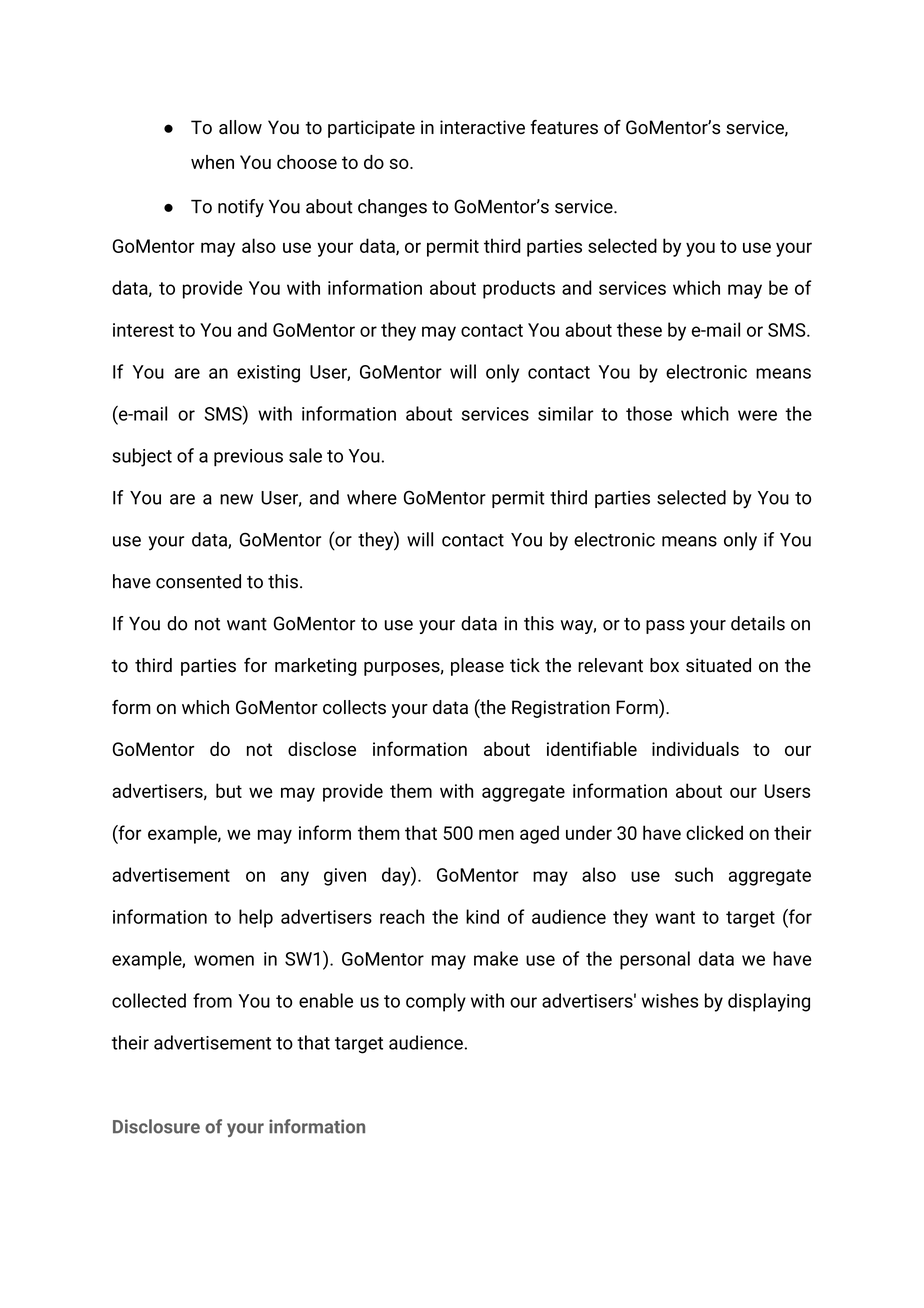 The image size is (924, 1308). Describe the element at coordinates (670, 1000) in the document. I see `wishes` at that location.
